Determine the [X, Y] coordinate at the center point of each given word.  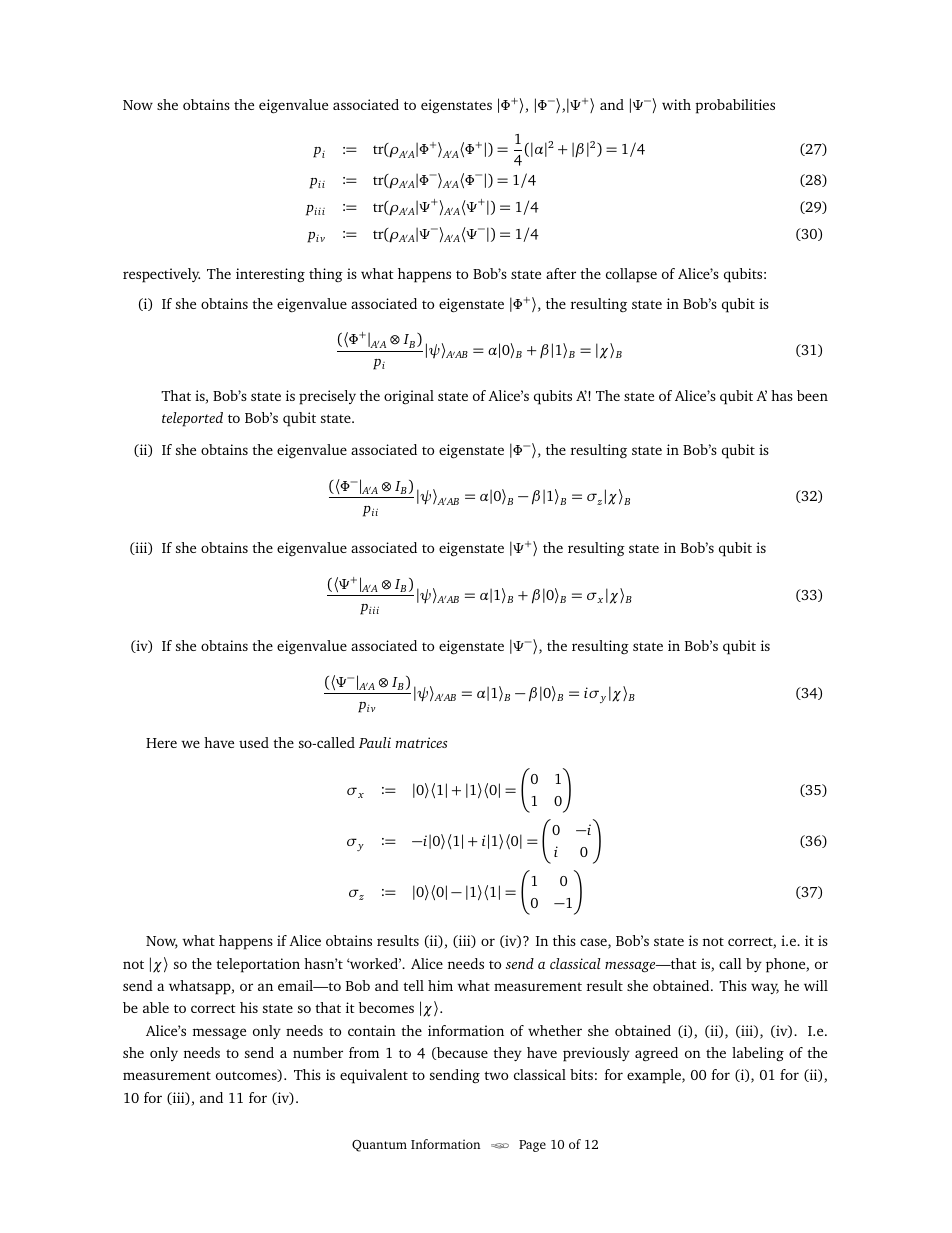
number [318, 1052]
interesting [270, 275]
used [254, 742]
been [812, 395]
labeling [758, 1054]
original [409, 397]
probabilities [735, 106]
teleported [192, 419]
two [496, 1075]
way [765, 988]
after [561, 273]
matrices [421, 742]
